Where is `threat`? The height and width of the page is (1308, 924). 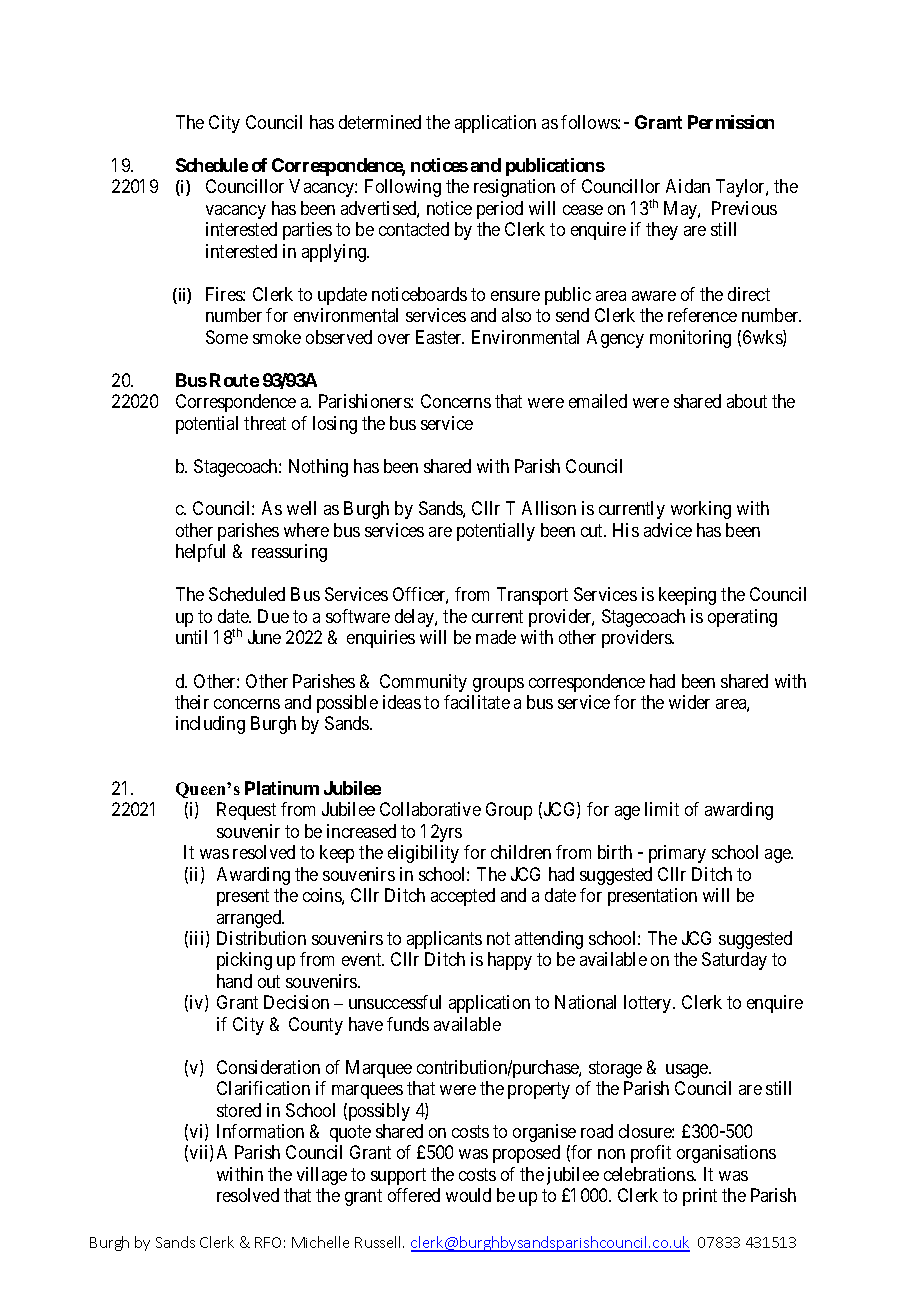
threat is located at coordinates (265, 423).
